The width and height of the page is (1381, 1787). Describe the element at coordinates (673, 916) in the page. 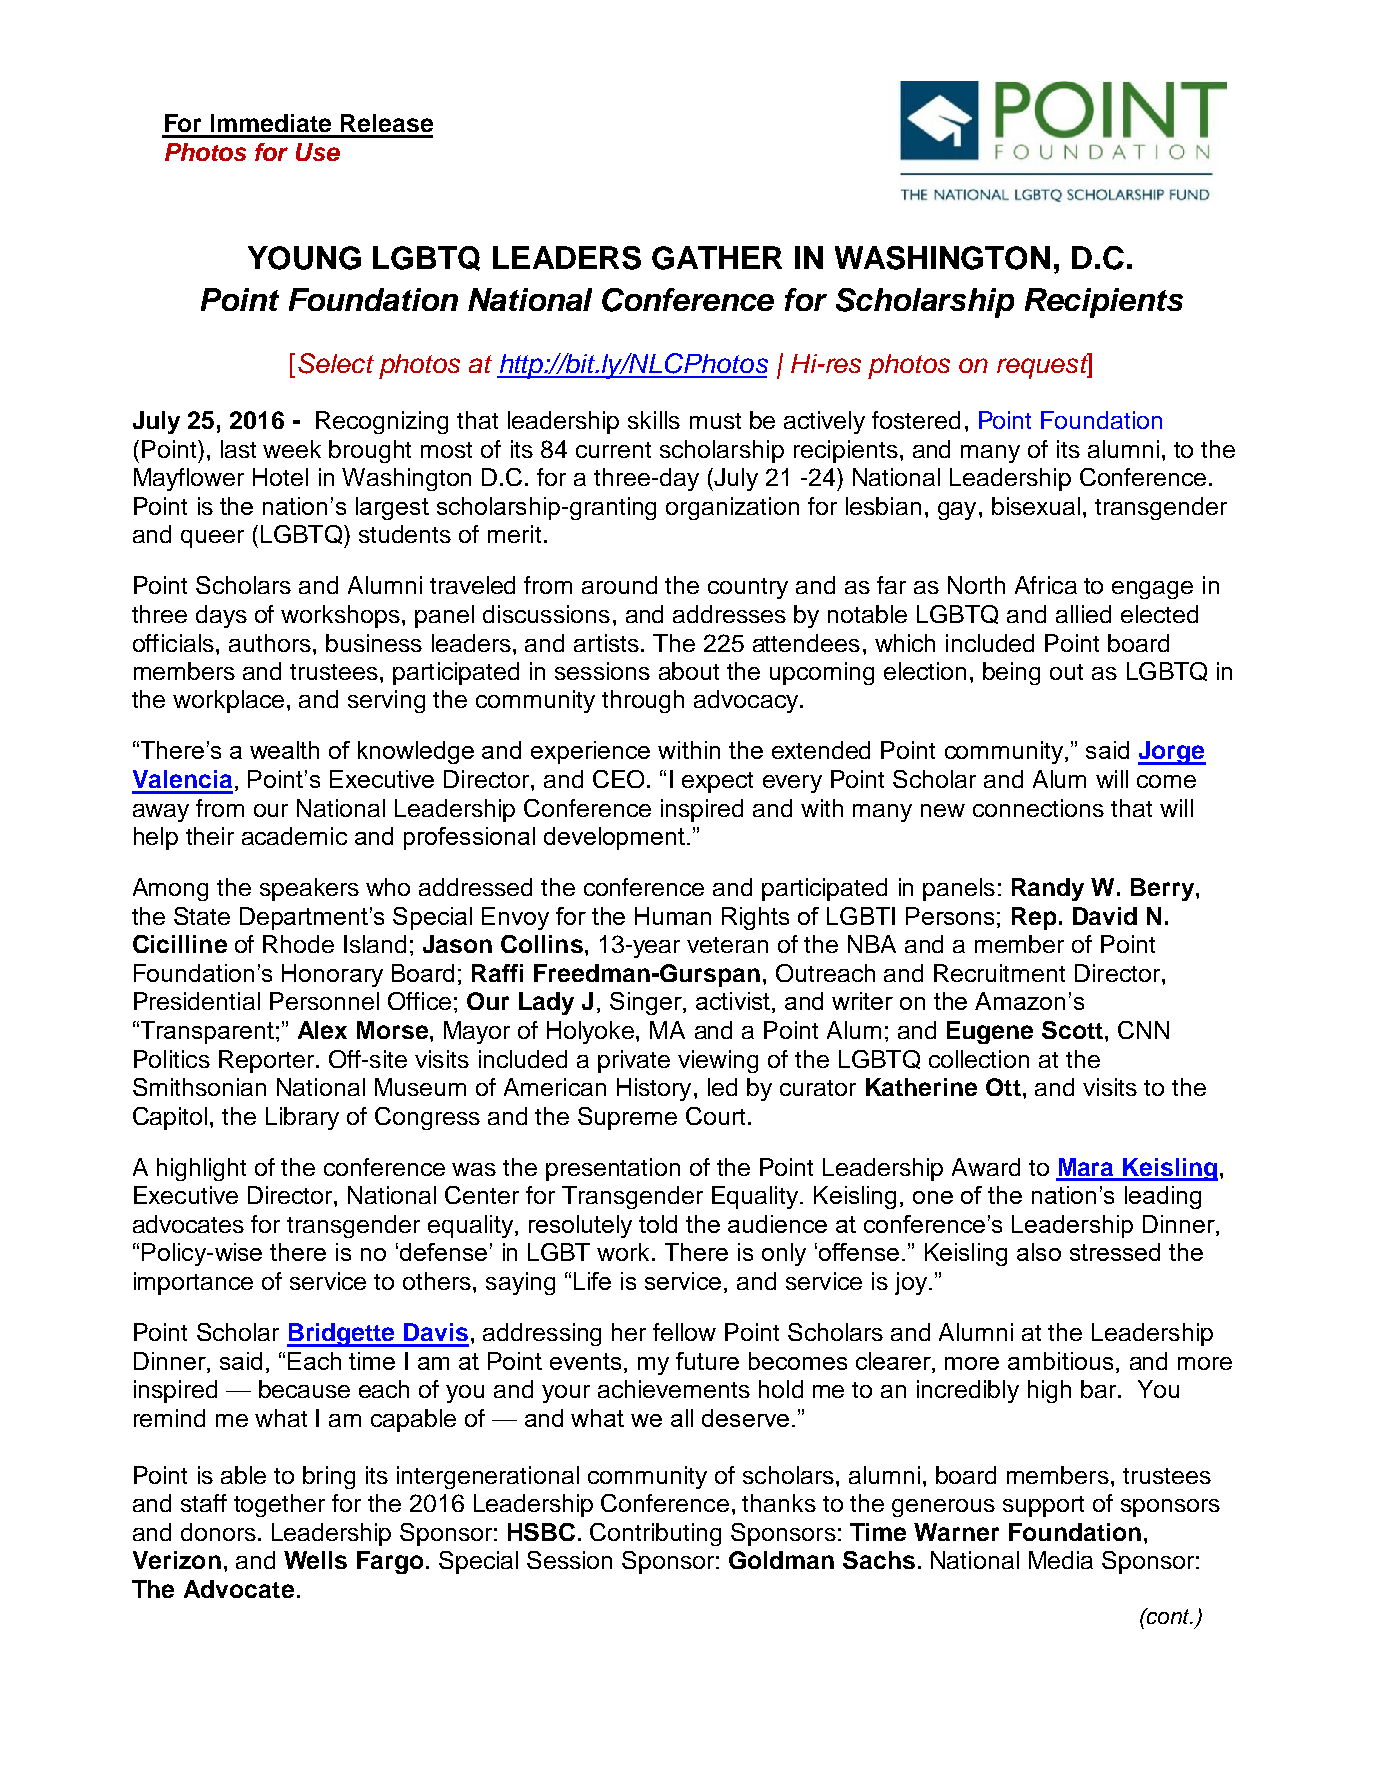

I see `Human` at that location.
